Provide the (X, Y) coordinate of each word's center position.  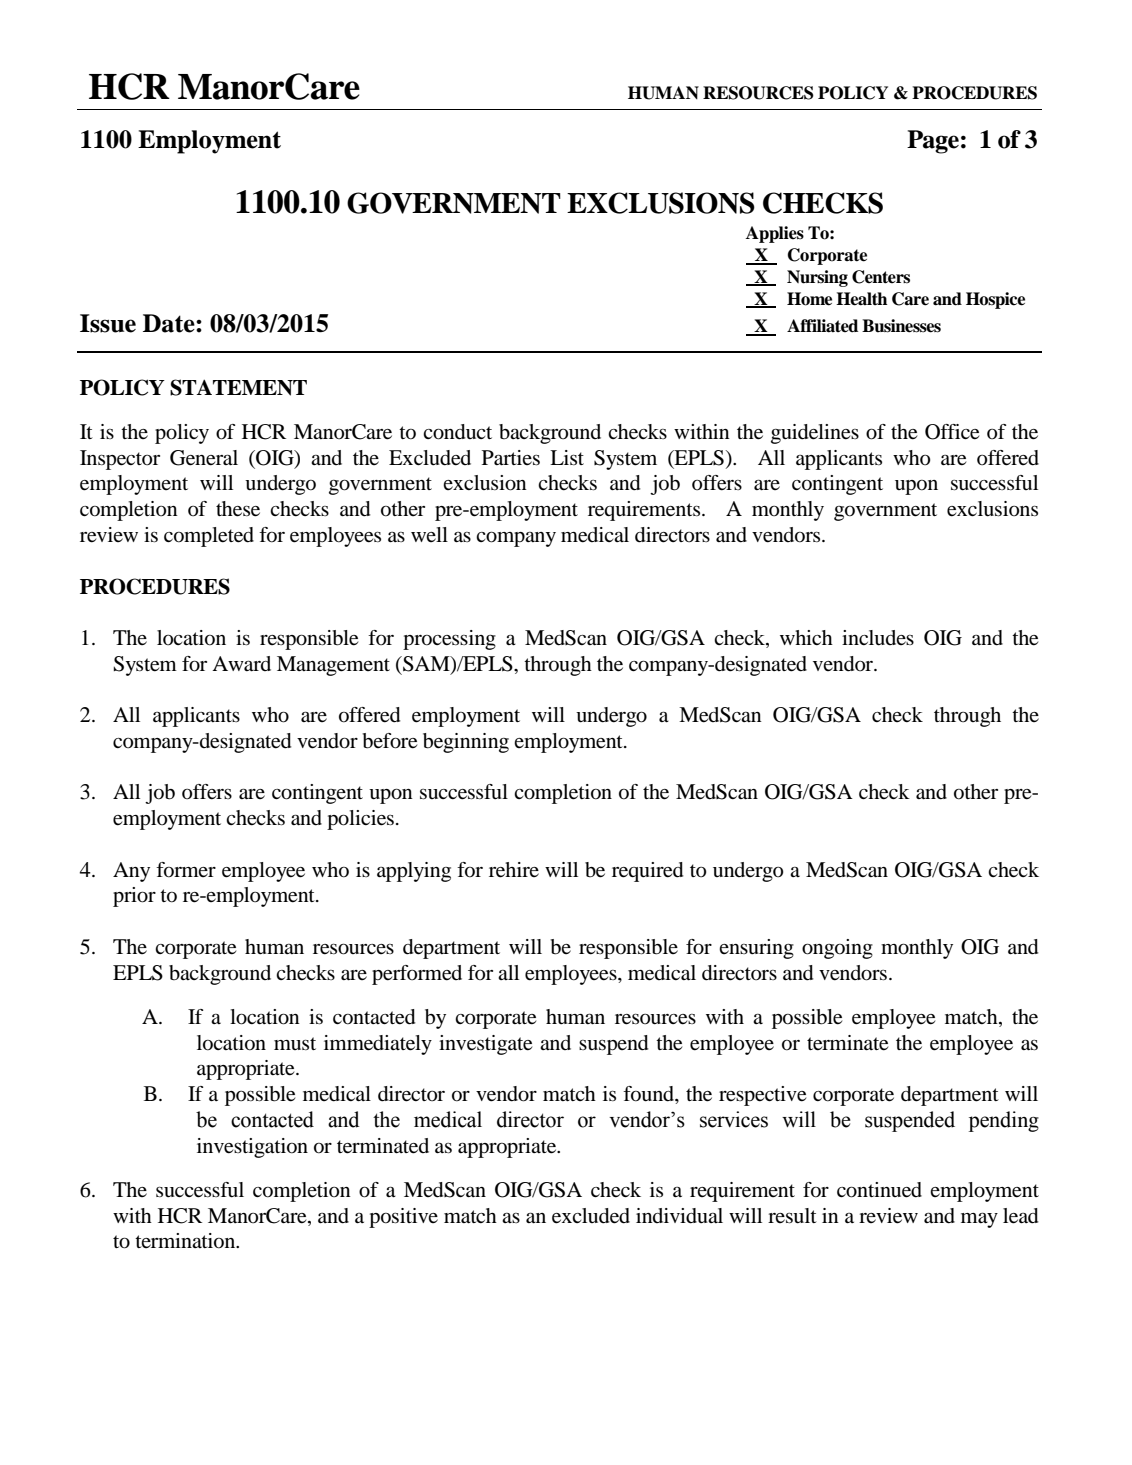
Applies (775, 234)
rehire (514, 870)
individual (679, 1216)
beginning (466, 743)
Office (952, 432)
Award (241, 664)
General (204, 458)
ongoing (837, 949)
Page (933, 142)
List (567, 457)
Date (170, 323)
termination (186, 1241)
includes (878, 638)
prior (134, 897)
